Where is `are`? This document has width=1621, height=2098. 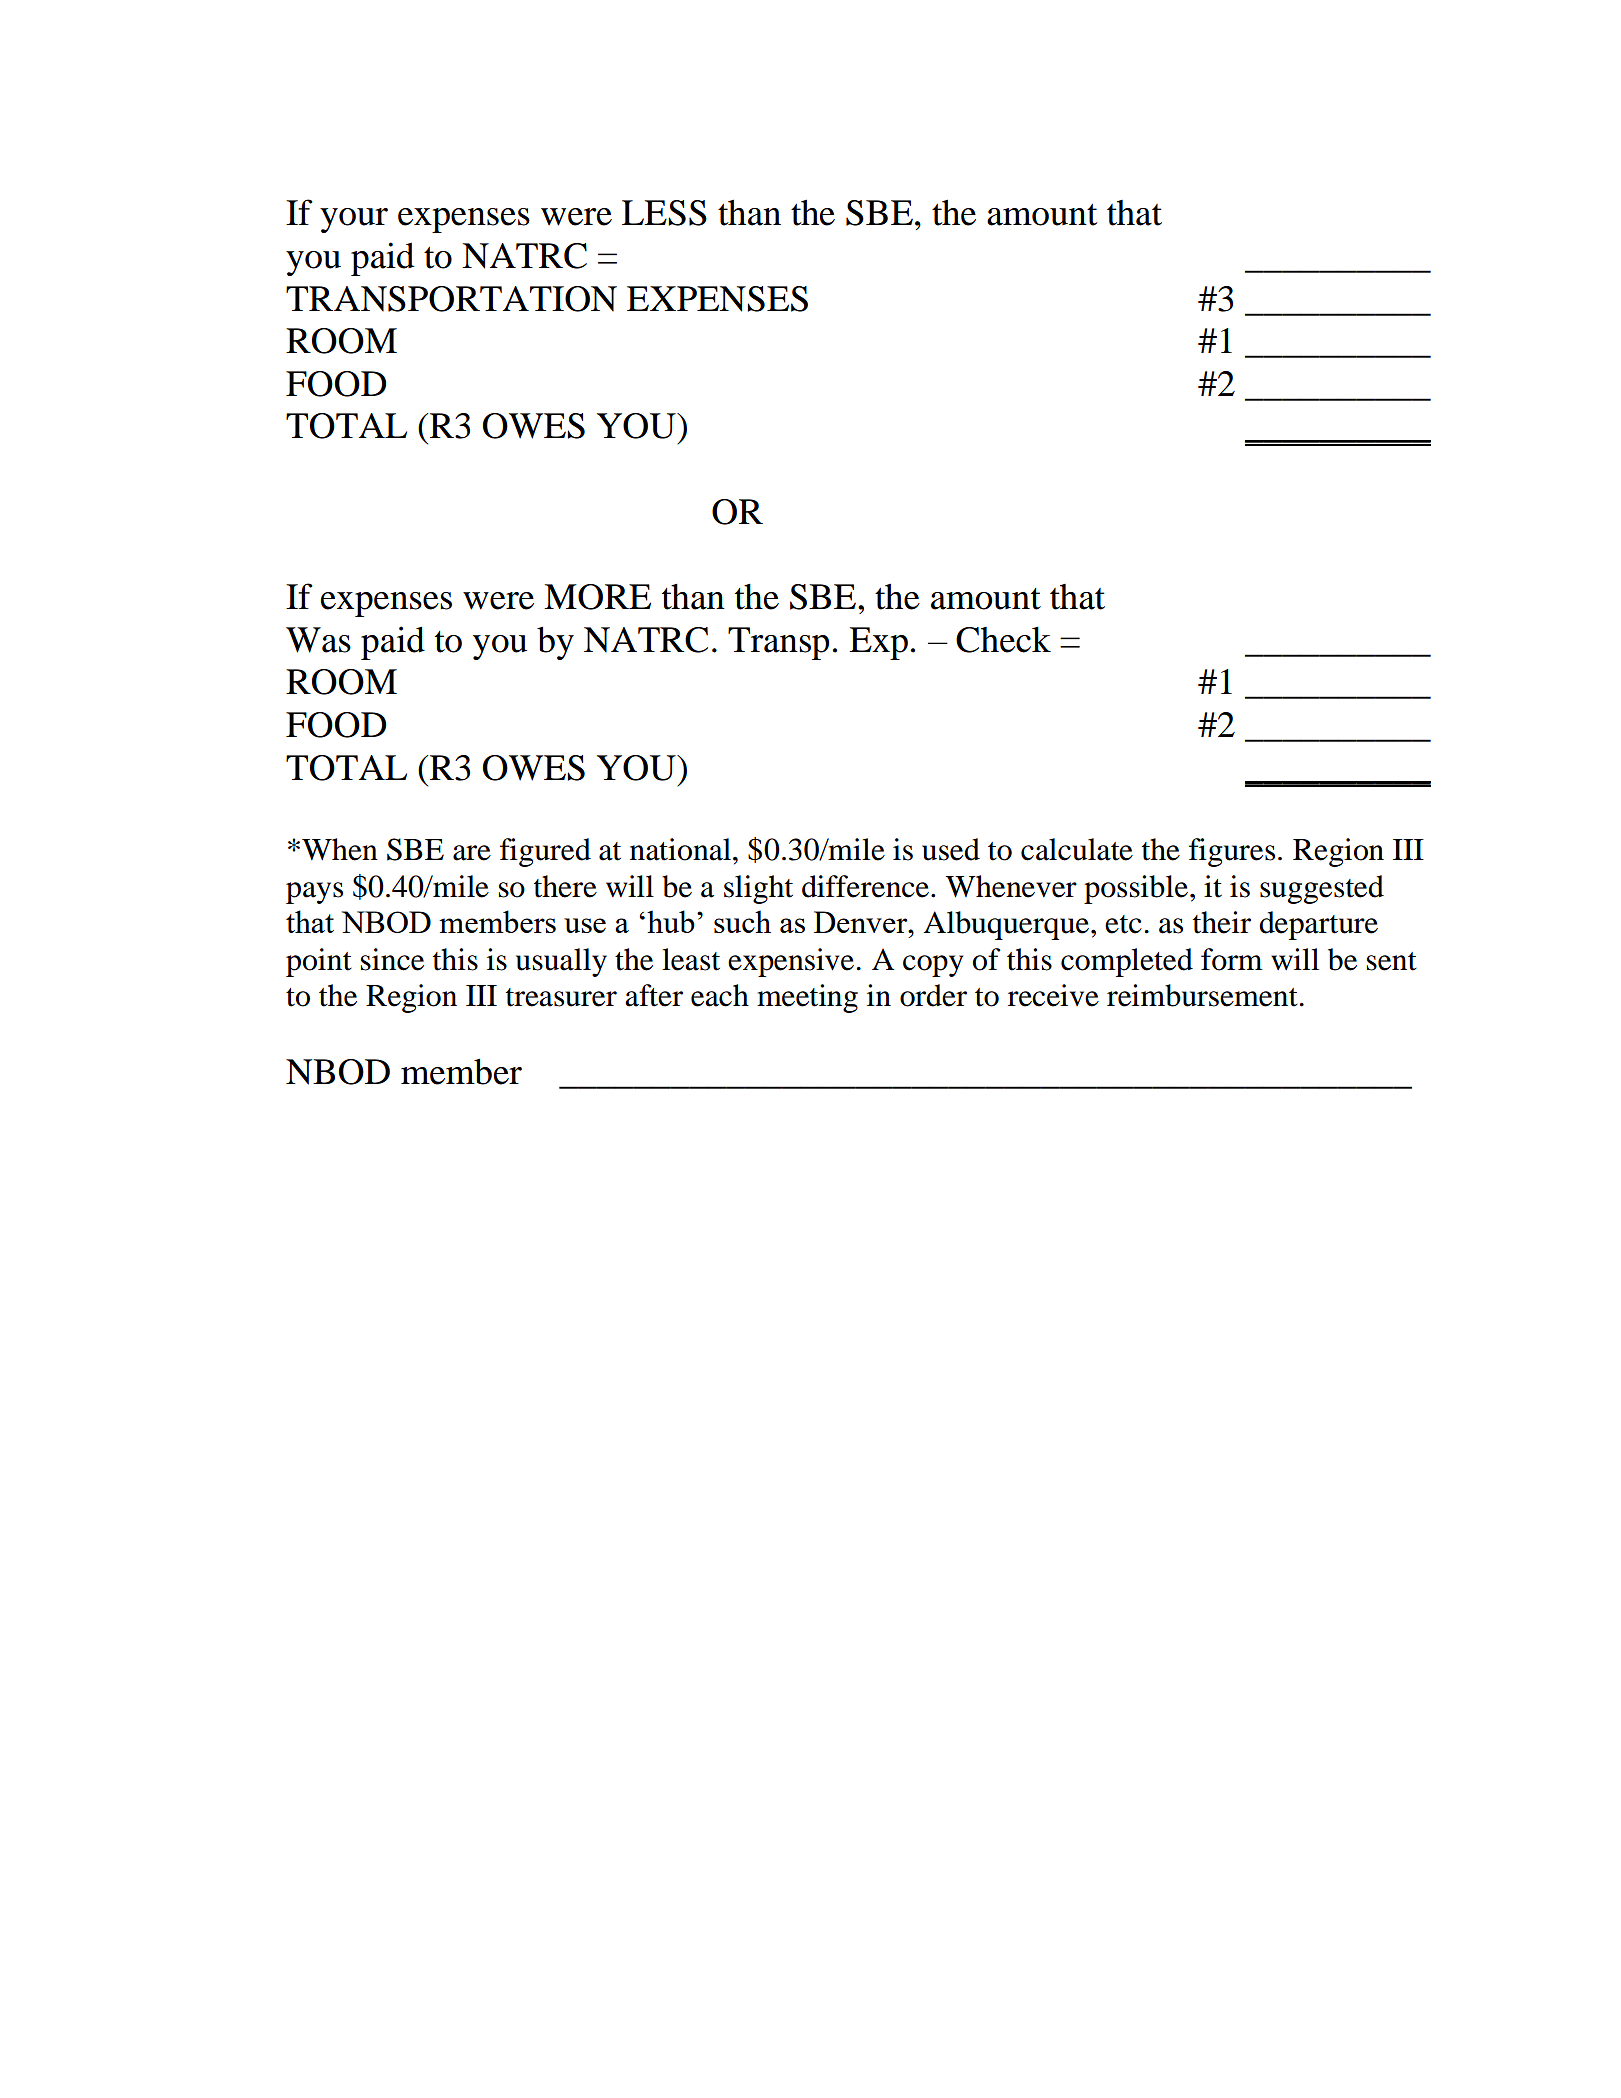
are is located at coordinates (472, 853).
